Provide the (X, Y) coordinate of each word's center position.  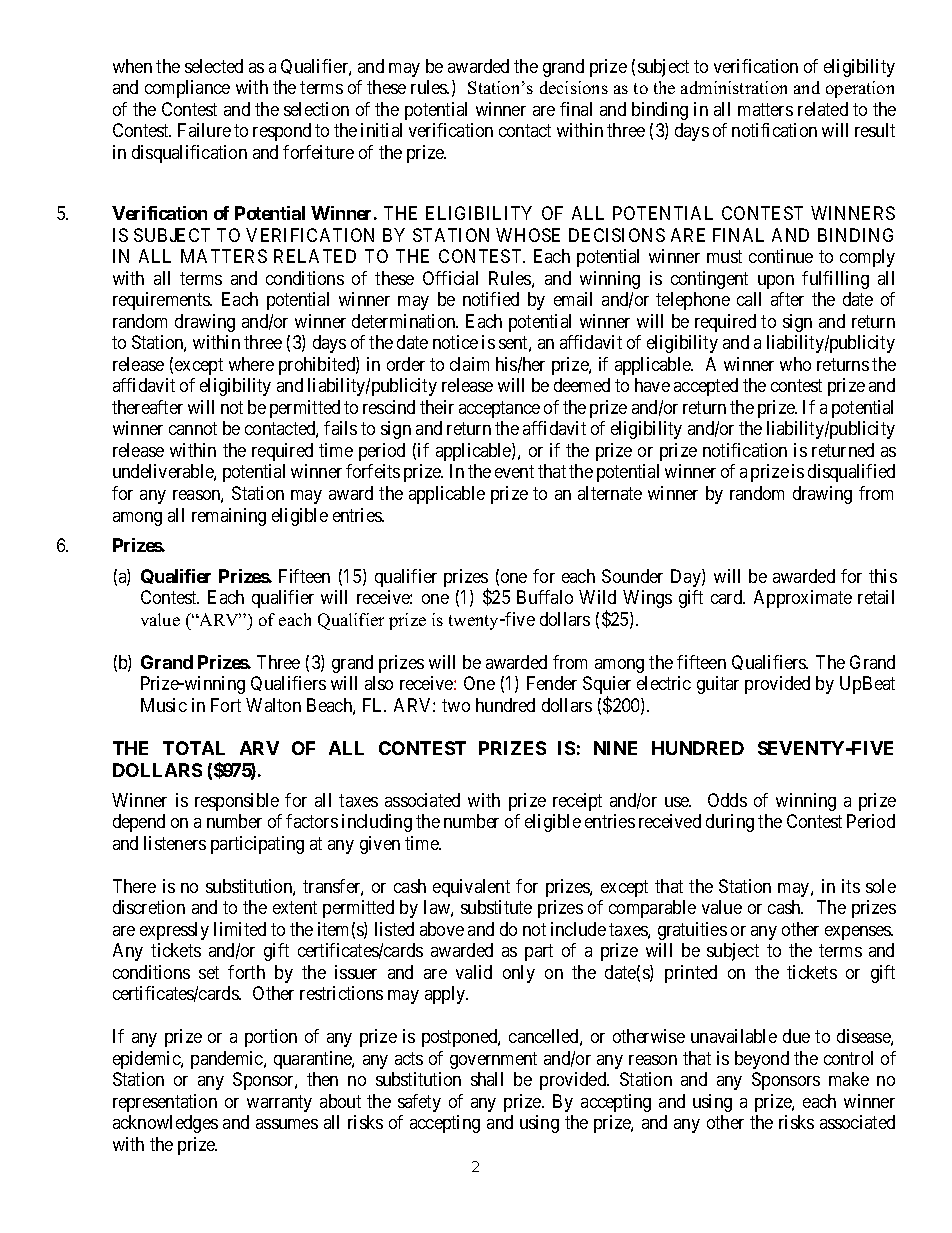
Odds (727, 800)
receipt (577, 802)
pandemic (228, 1060)
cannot (193, 428)
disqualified (851, 473)
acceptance (499, 409)
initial (381, 130)
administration (734, 87)
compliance (187, 89)
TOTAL (194, 748)
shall (487, 1079)
